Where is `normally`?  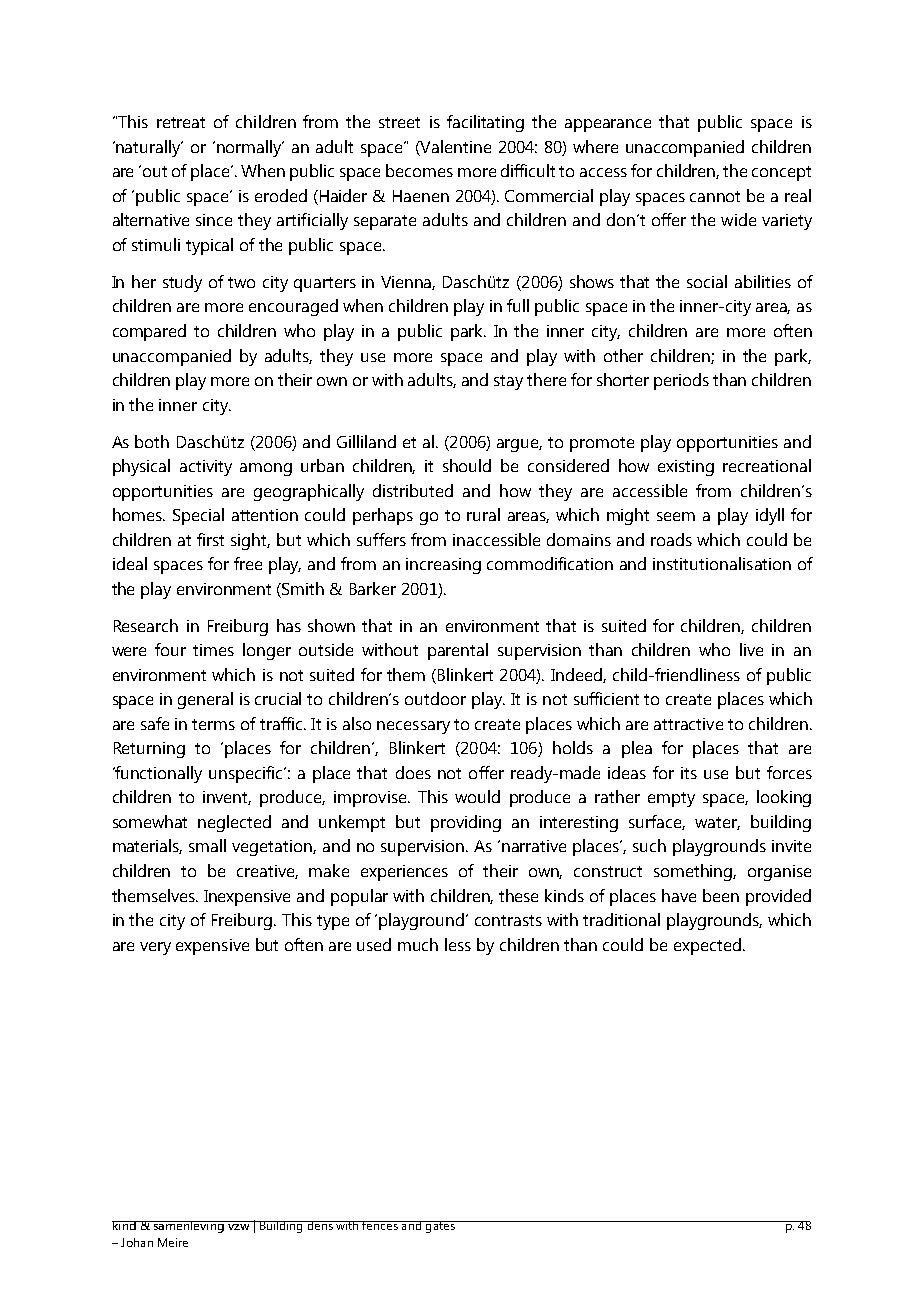
normally is located at coordinates (250, 148).
